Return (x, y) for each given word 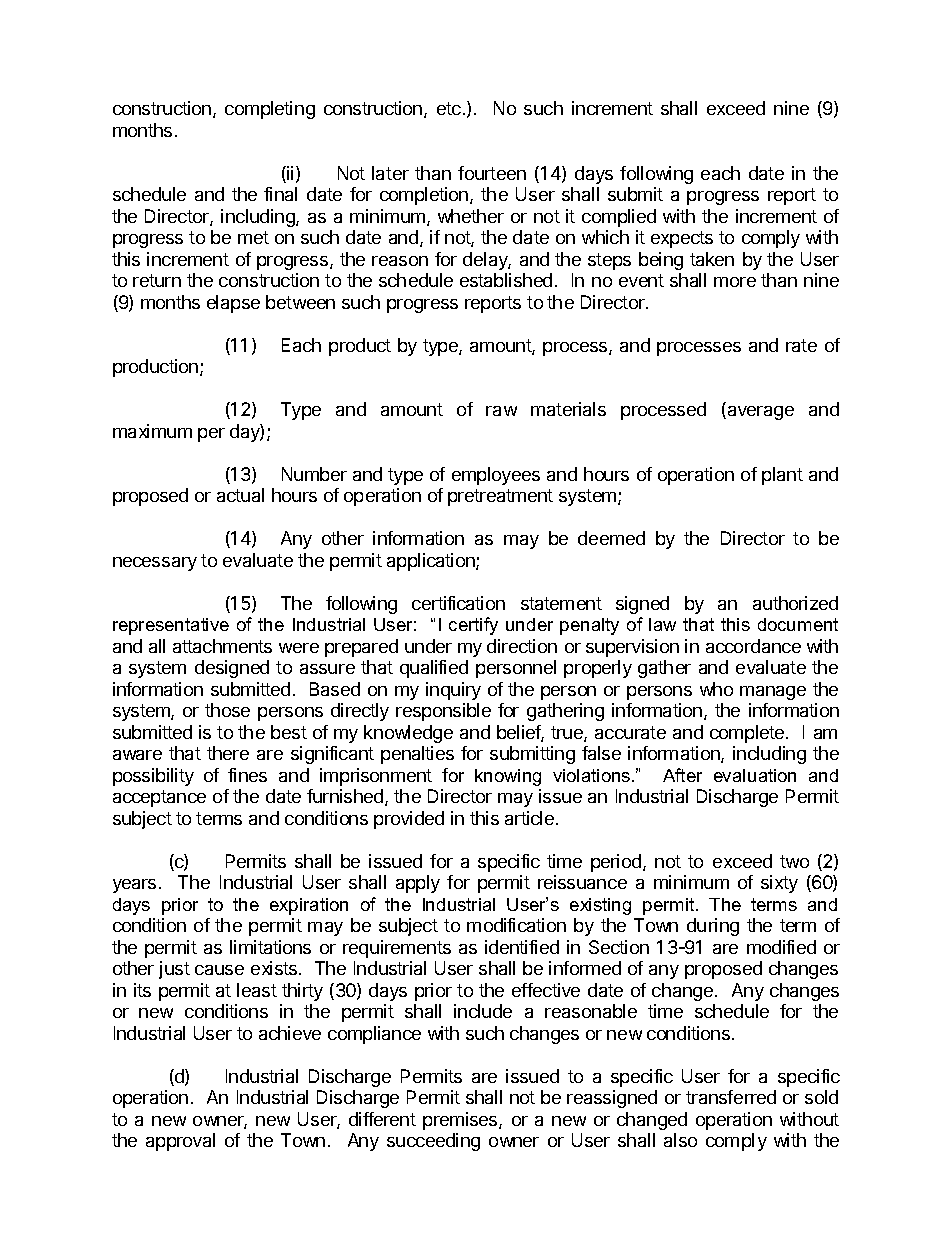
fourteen (492, 173)
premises (461, 1121)
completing (270, 110)
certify (473, 626)
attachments (222, 646)
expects (682, 239)
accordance (753, 646)
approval (180, 1142)
